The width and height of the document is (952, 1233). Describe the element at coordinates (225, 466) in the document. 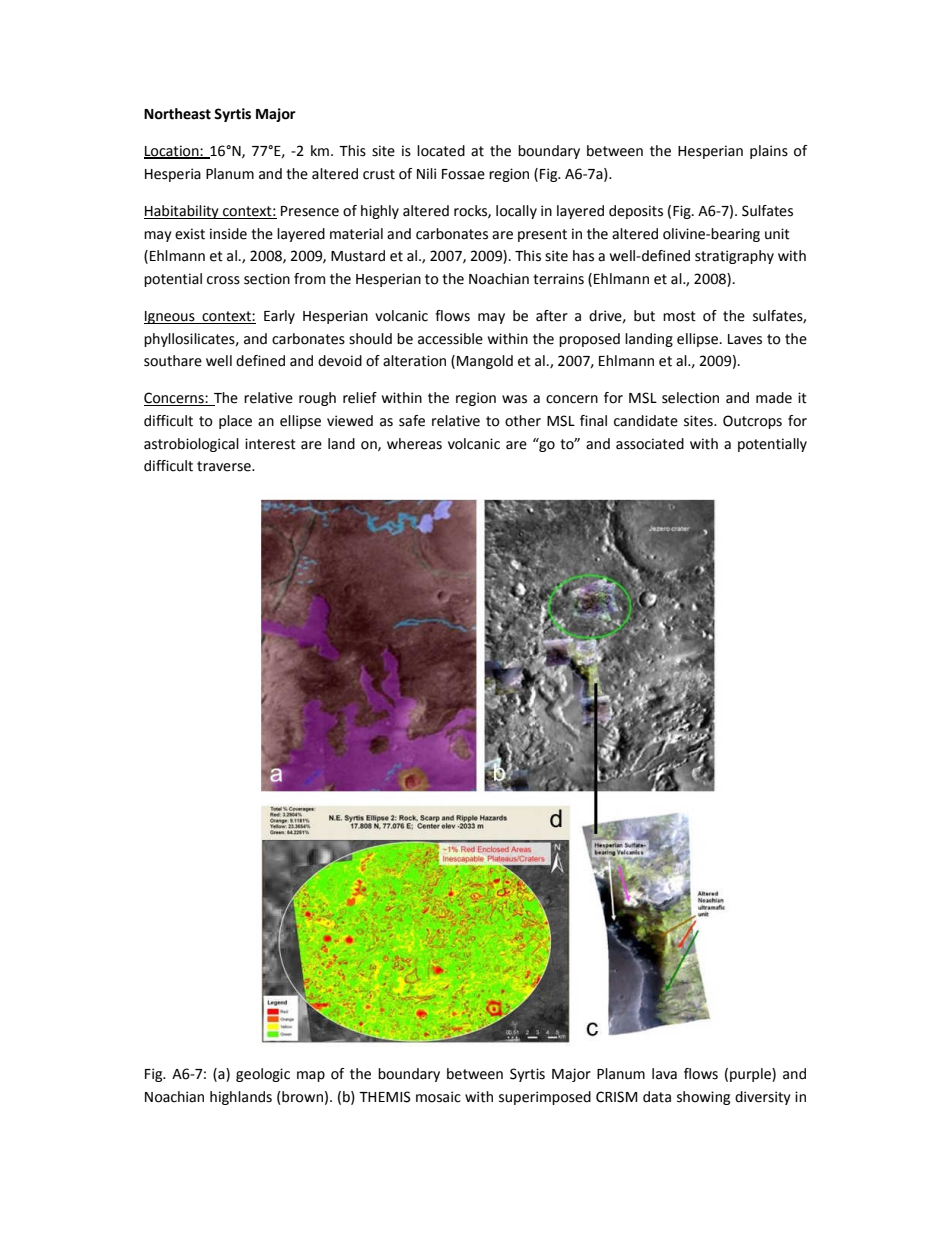

I see `traverse` at that location.
